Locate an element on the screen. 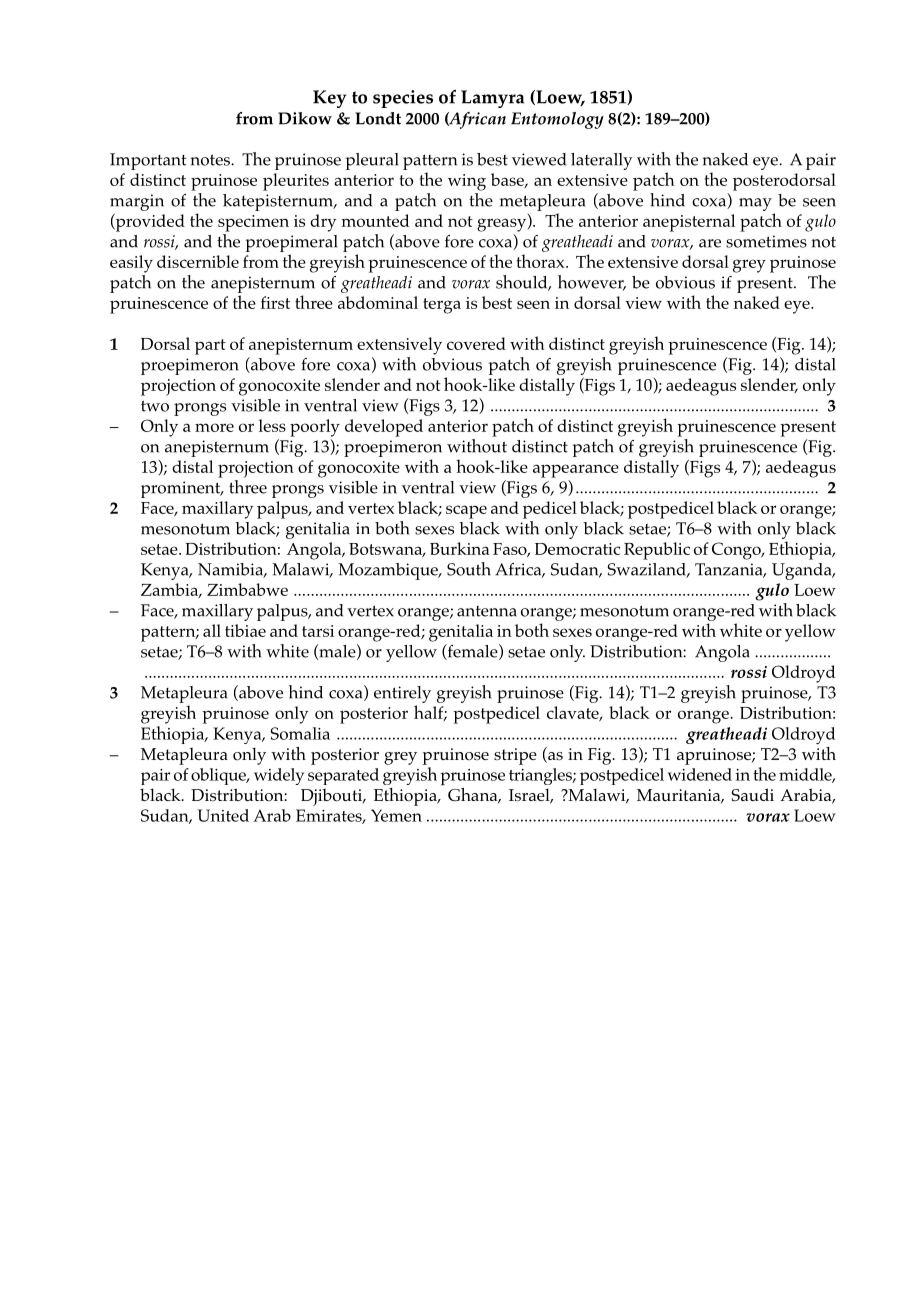  species is located at coordinates (403, 99).
